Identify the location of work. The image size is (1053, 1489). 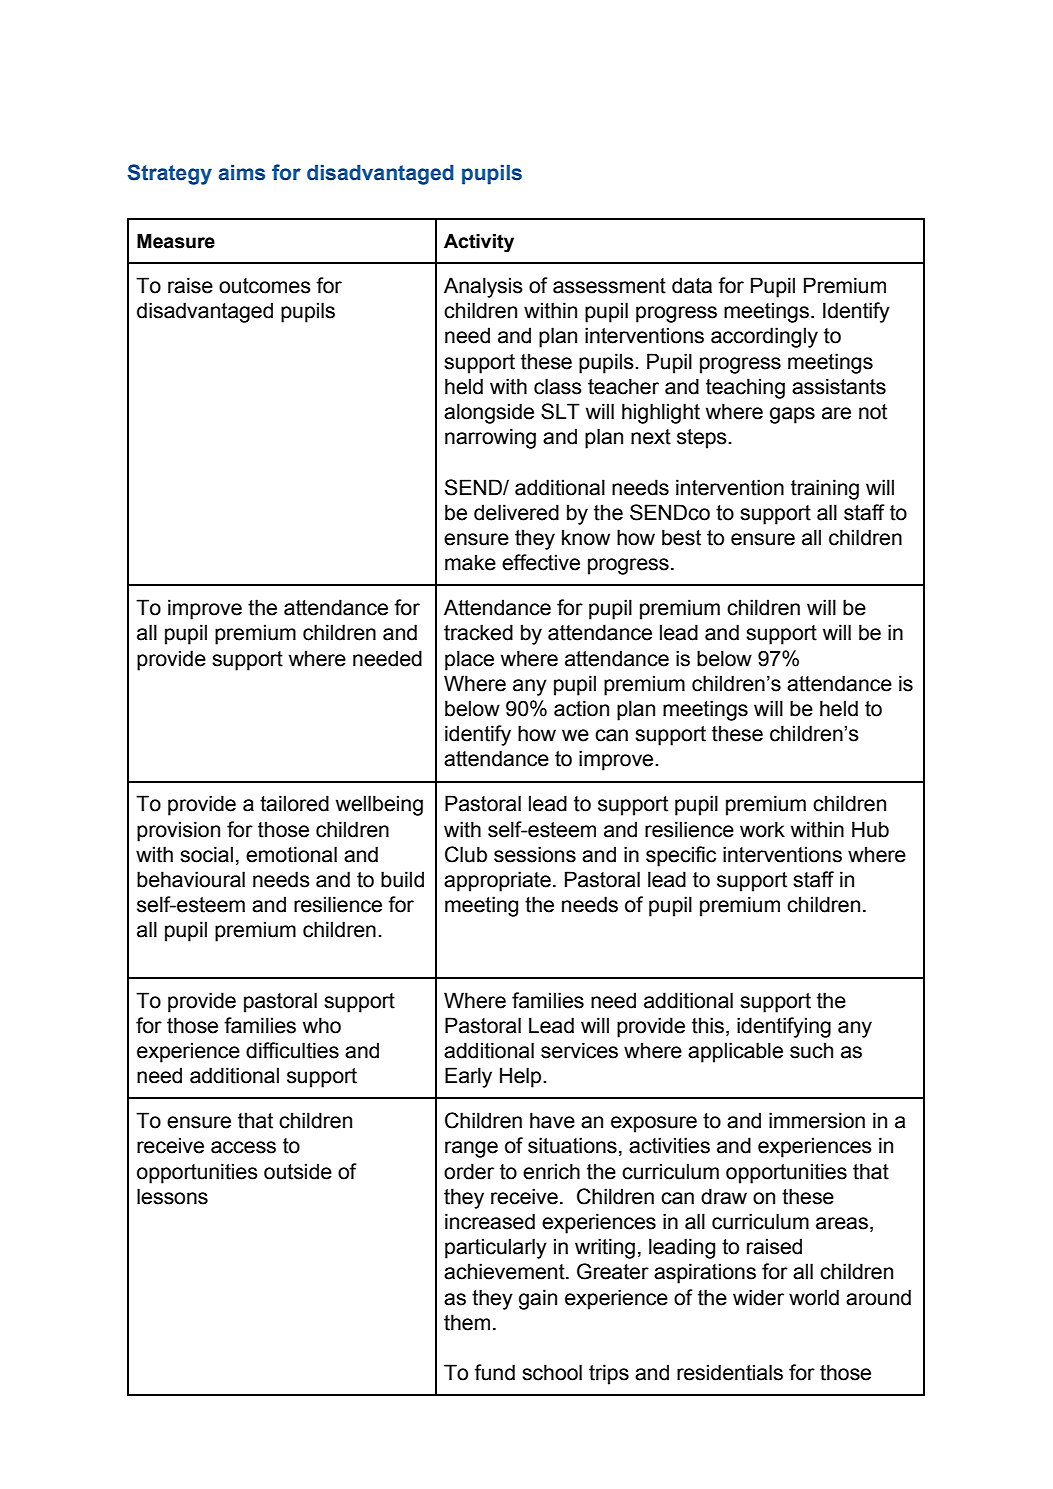
(762, 829).
